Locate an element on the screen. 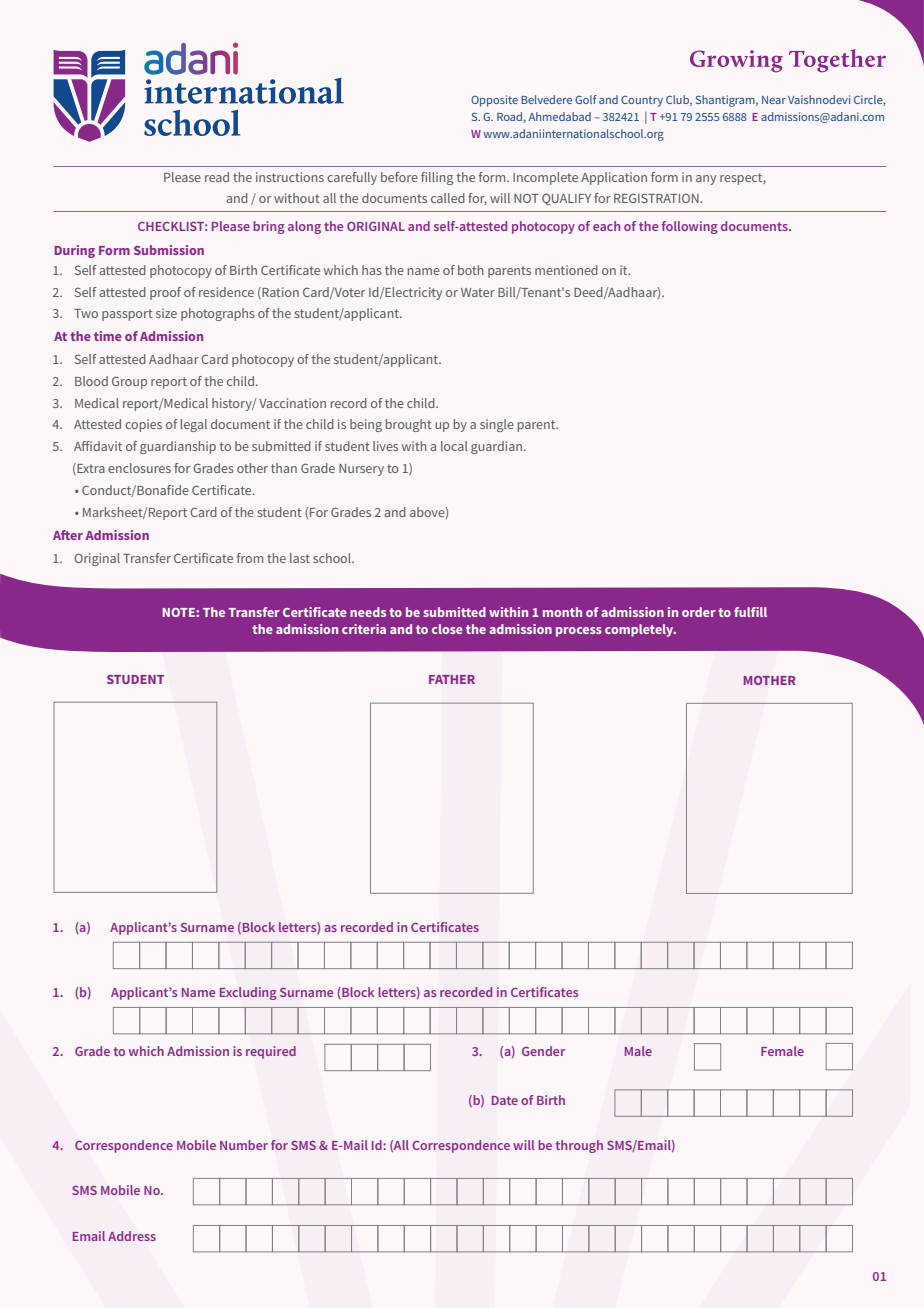  filling is located at coordinates (437, 178).
